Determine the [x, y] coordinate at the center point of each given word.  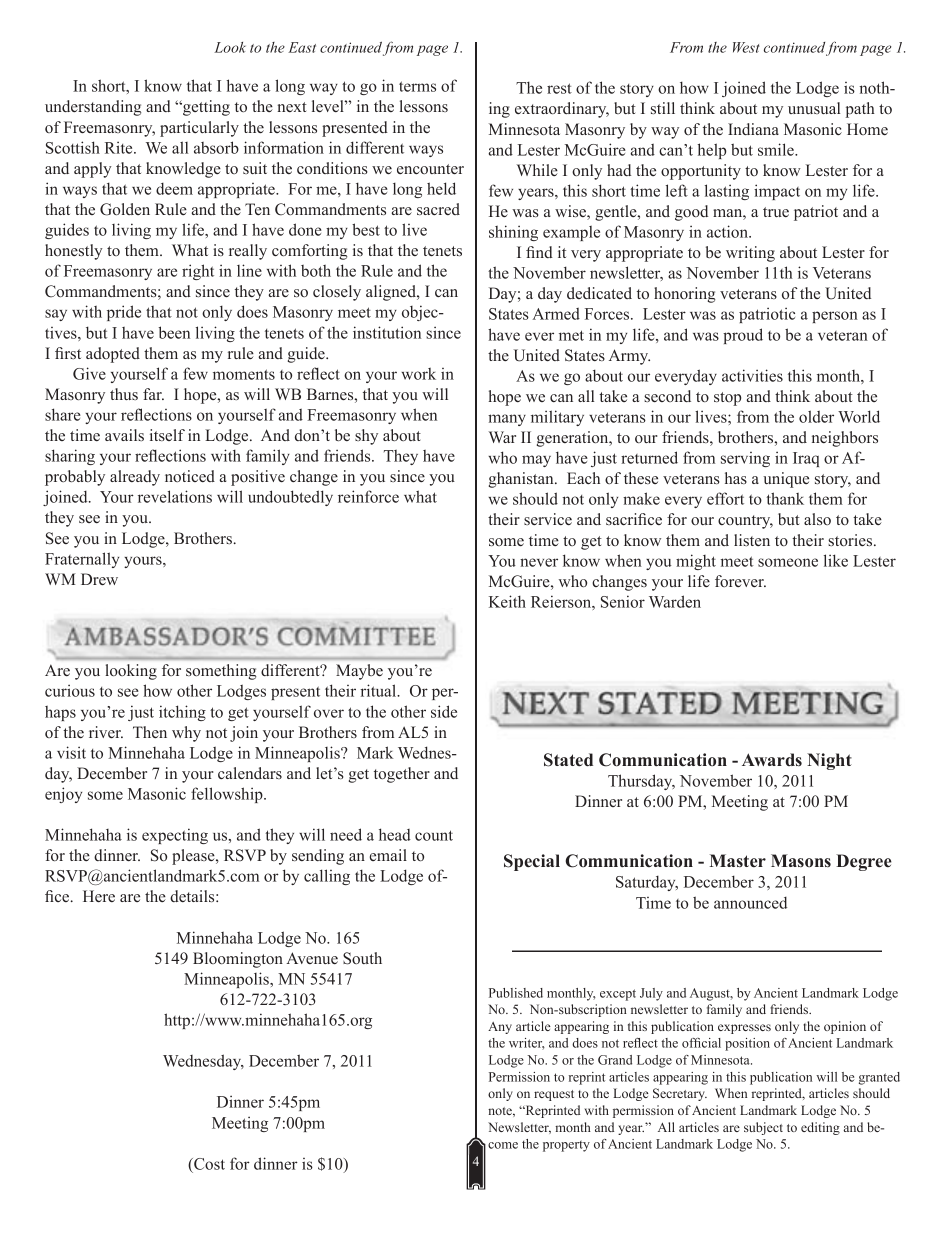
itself [167, 435]
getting [205, 108]
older [816, 416]
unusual [814, 108]
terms [417, 86]
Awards [772, 759]
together [402, 775]
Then [150, 732]
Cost [208, 1164]
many [507, 420]
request [554, 1095]
